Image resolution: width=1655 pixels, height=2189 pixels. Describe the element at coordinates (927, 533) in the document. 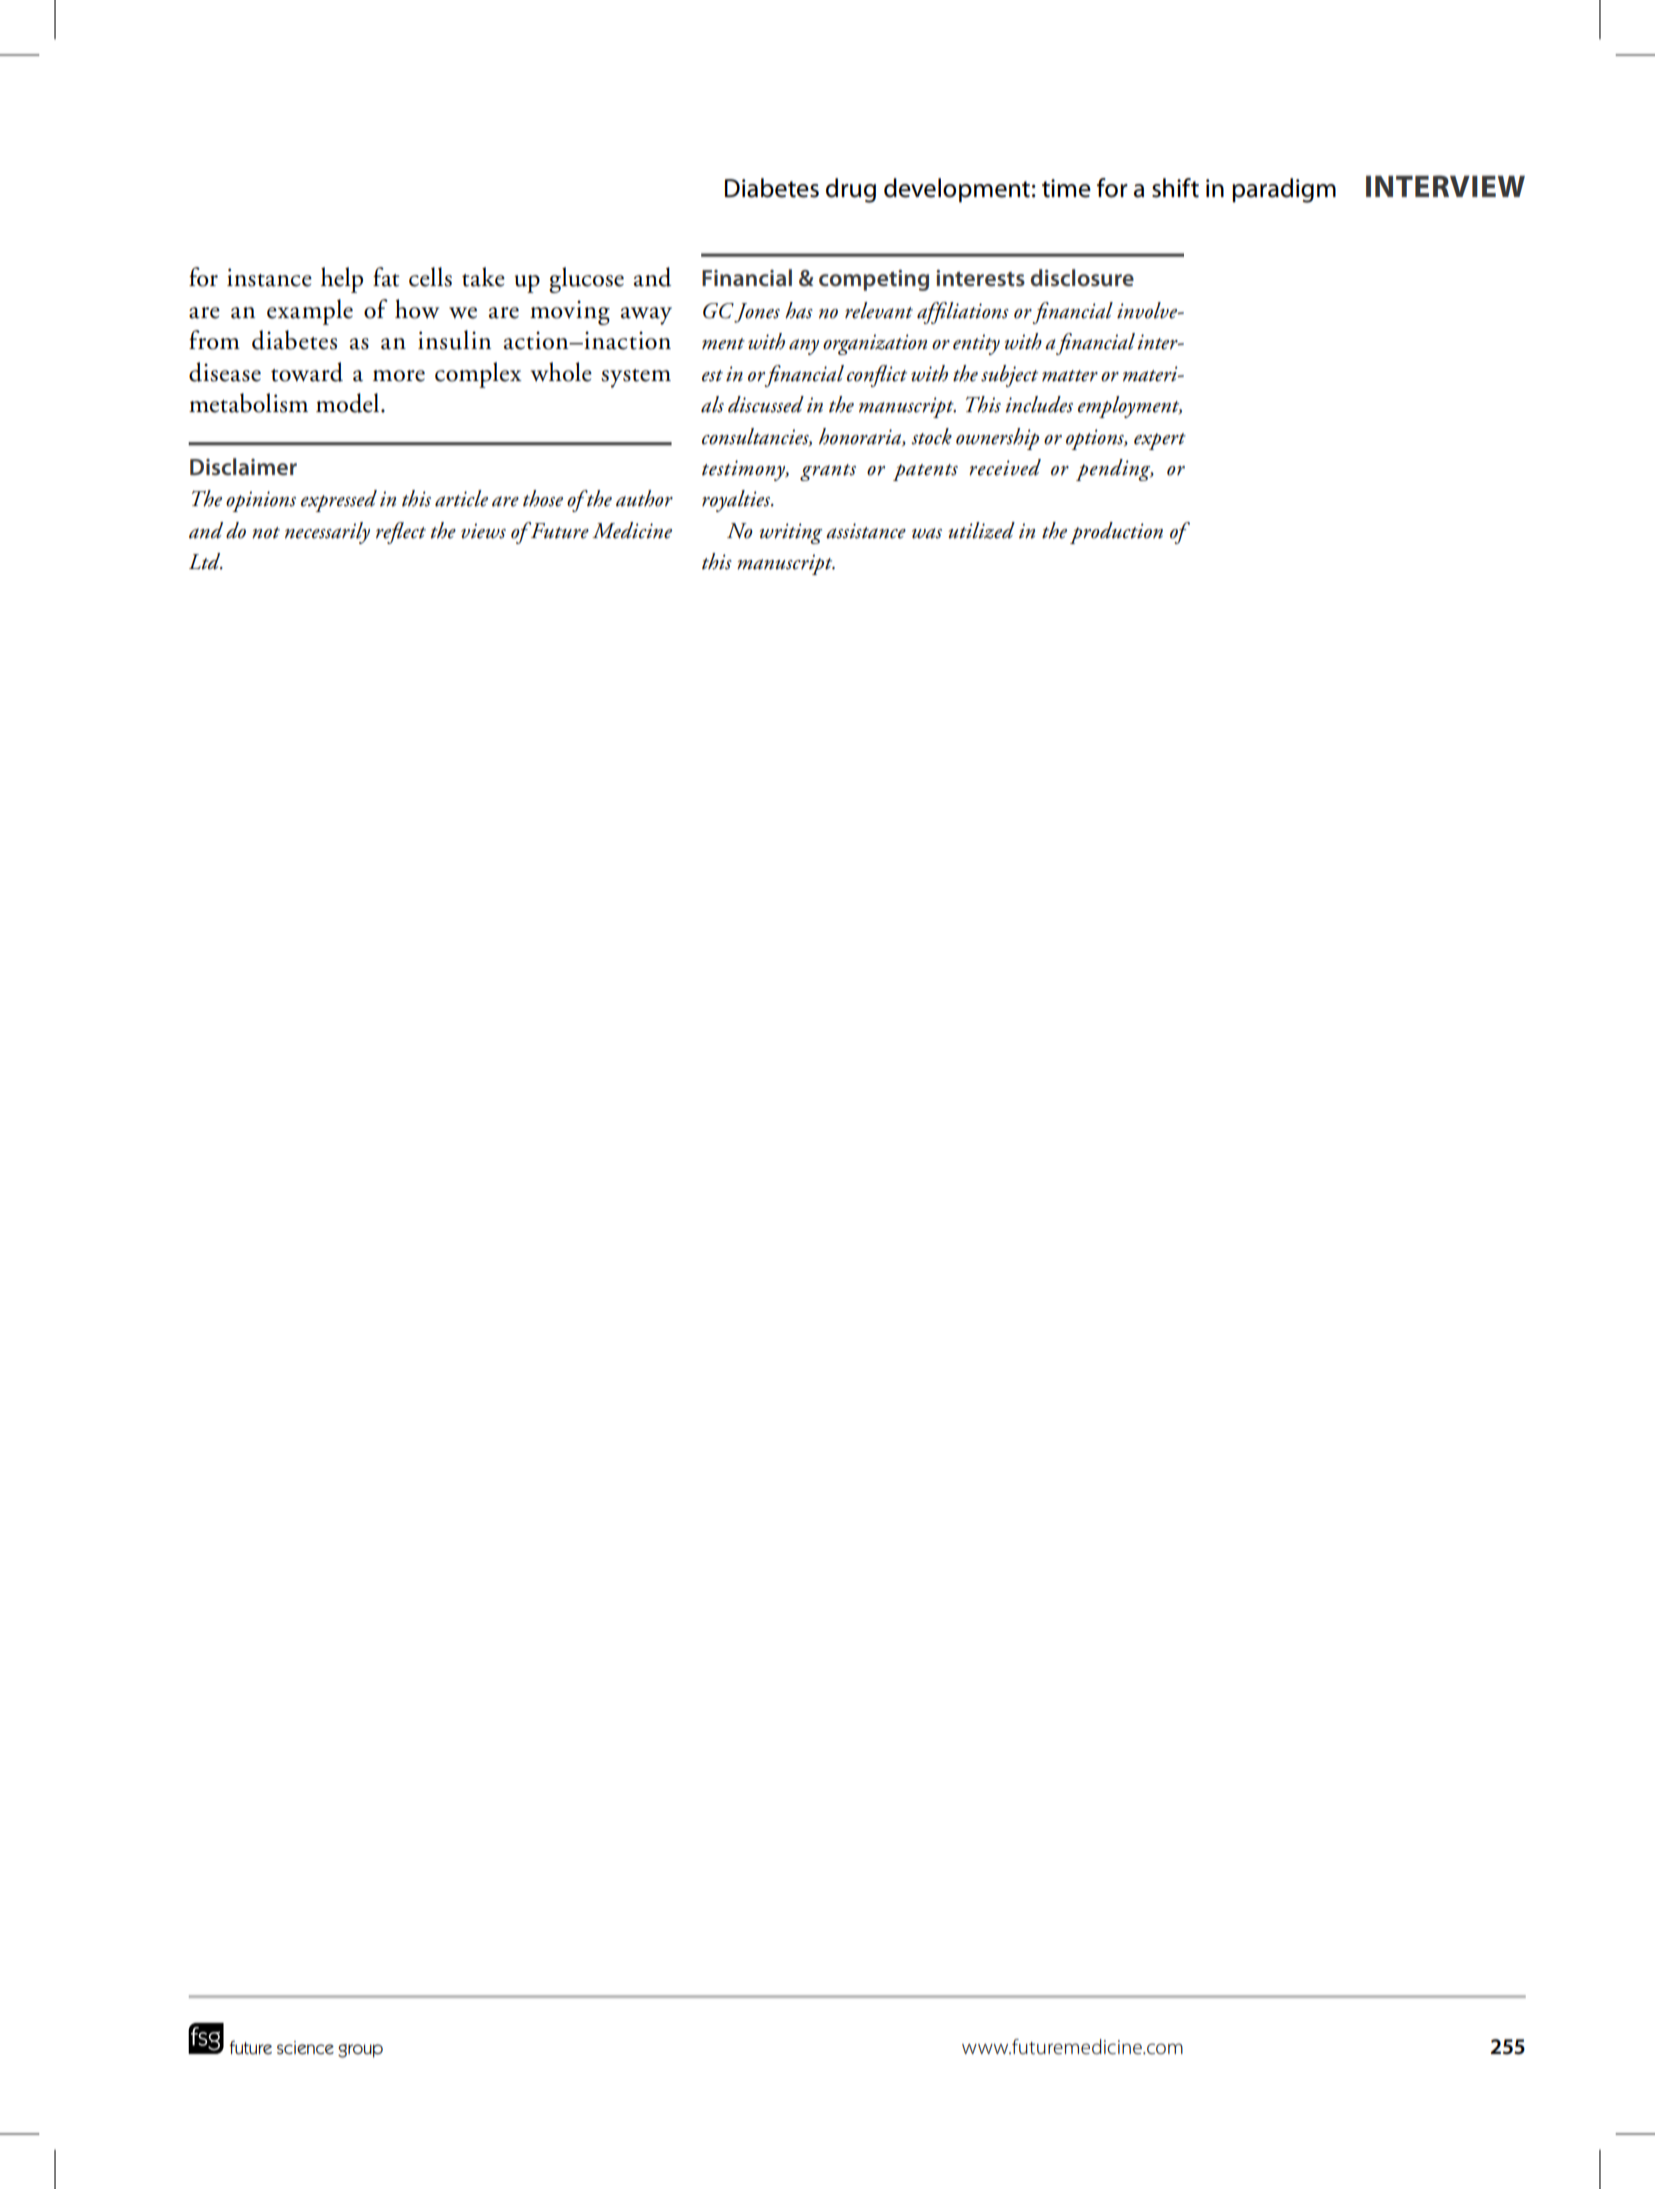

I see `was` at that location.
